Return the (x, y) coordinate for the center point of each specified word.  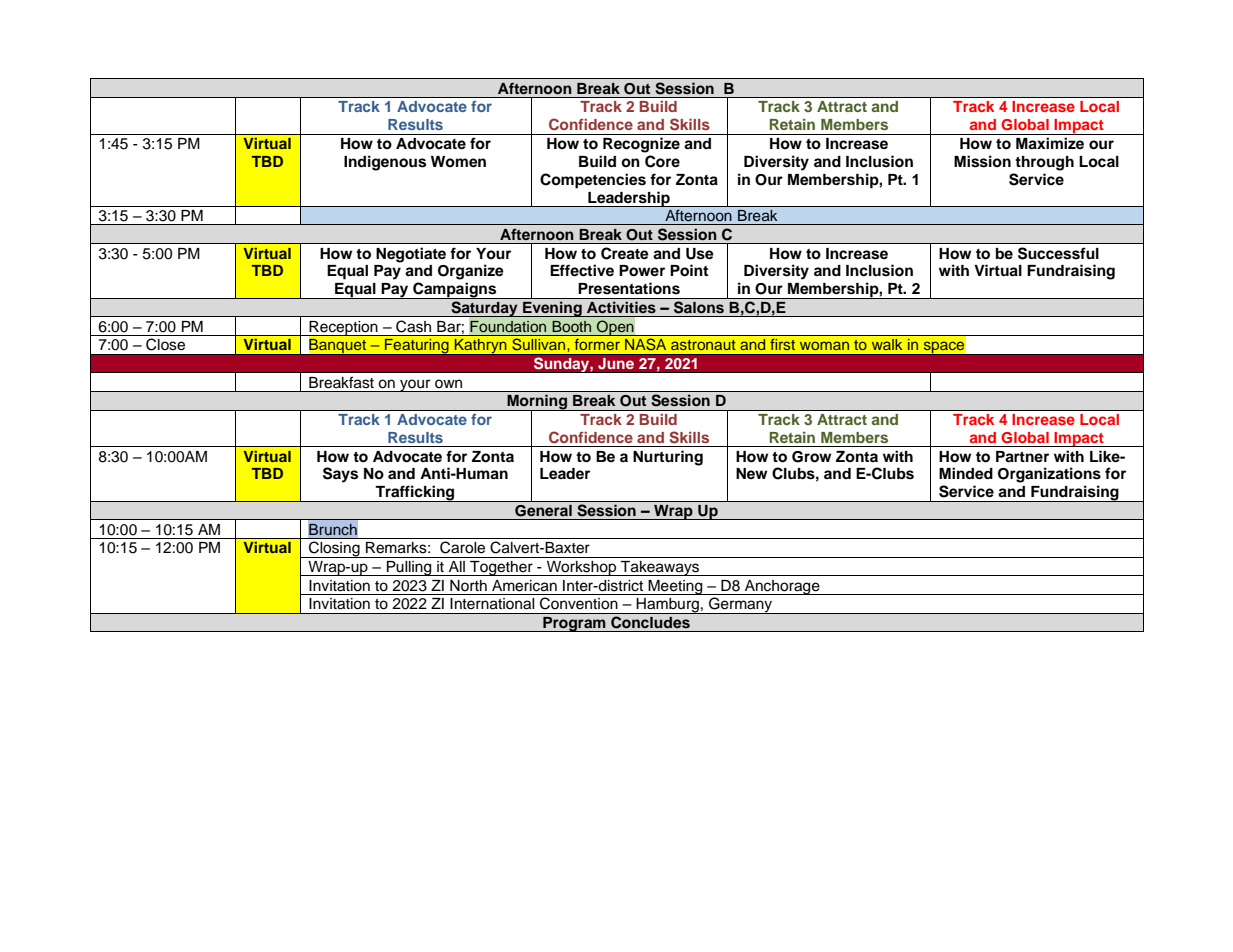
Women (458, 162)
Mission (982, 161)
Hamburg (668, 606)
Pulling (409, 568)
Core (662, 161)
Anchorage (782, 587)
